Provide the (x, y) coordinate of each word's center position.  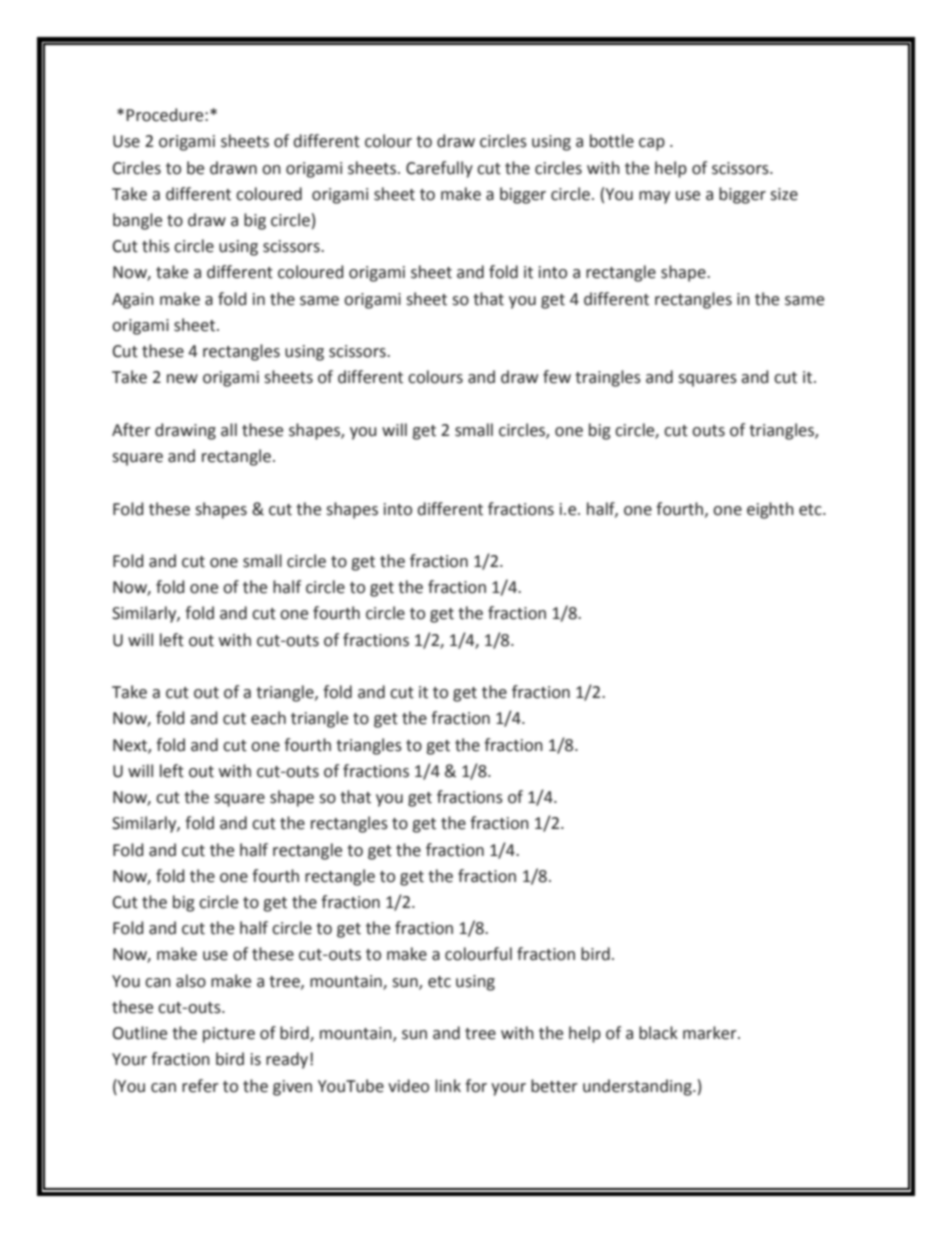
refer (200, 1086)
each (268, 718)
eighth (770, 510)
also (191, 981)
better (554, 1086)
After (131, 430)
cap (652, 144)
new (182, 379)
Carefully (439, 169)
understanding (638, 1087)
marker (711, 1033)
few (557, 377)
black (658, 1033)
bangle (137, 221)
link (448, 1085)
